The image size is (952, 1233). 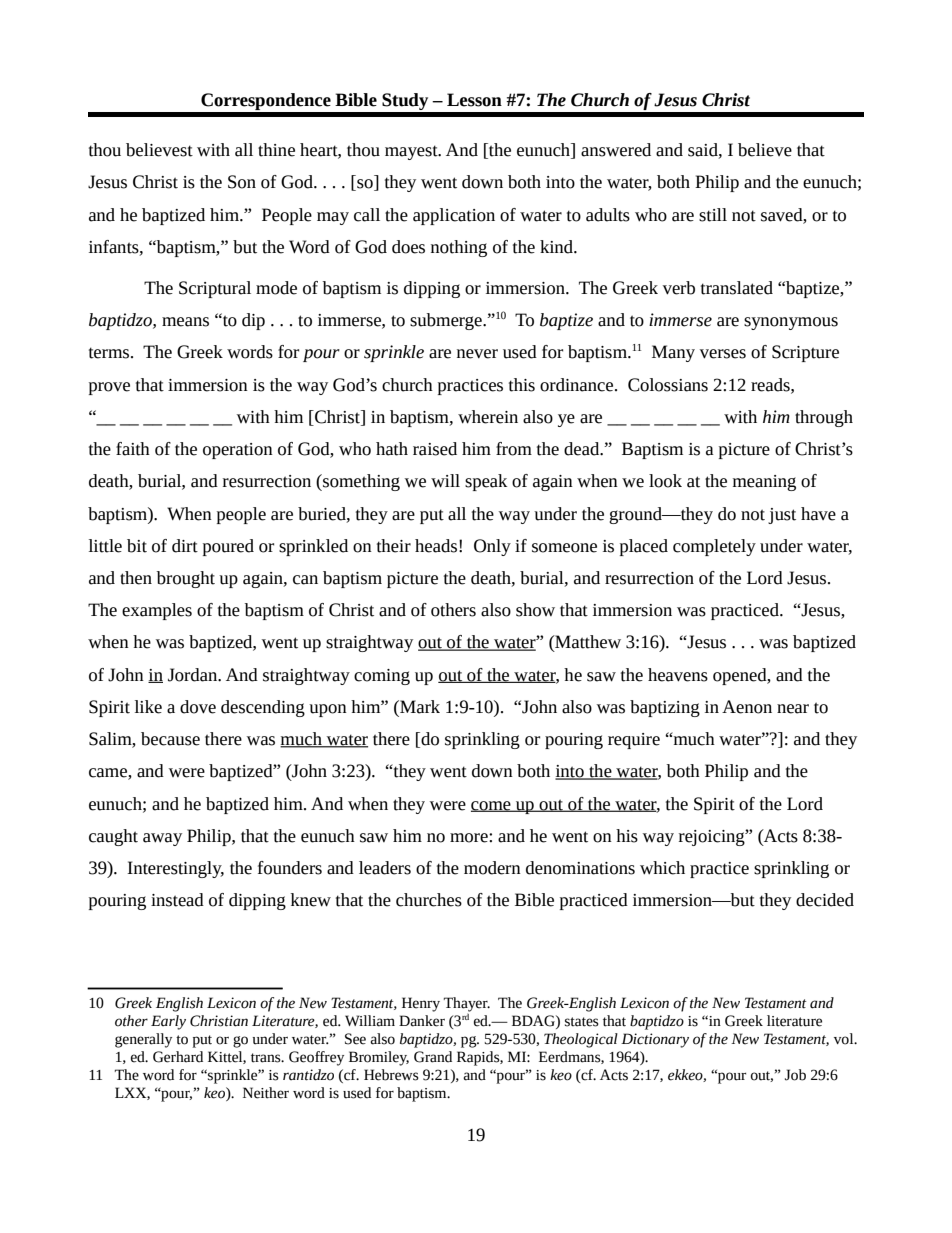 What do you see at coordinates (185, 322) in the screenshot?
I see `means` at bounding box center [185, 322].
